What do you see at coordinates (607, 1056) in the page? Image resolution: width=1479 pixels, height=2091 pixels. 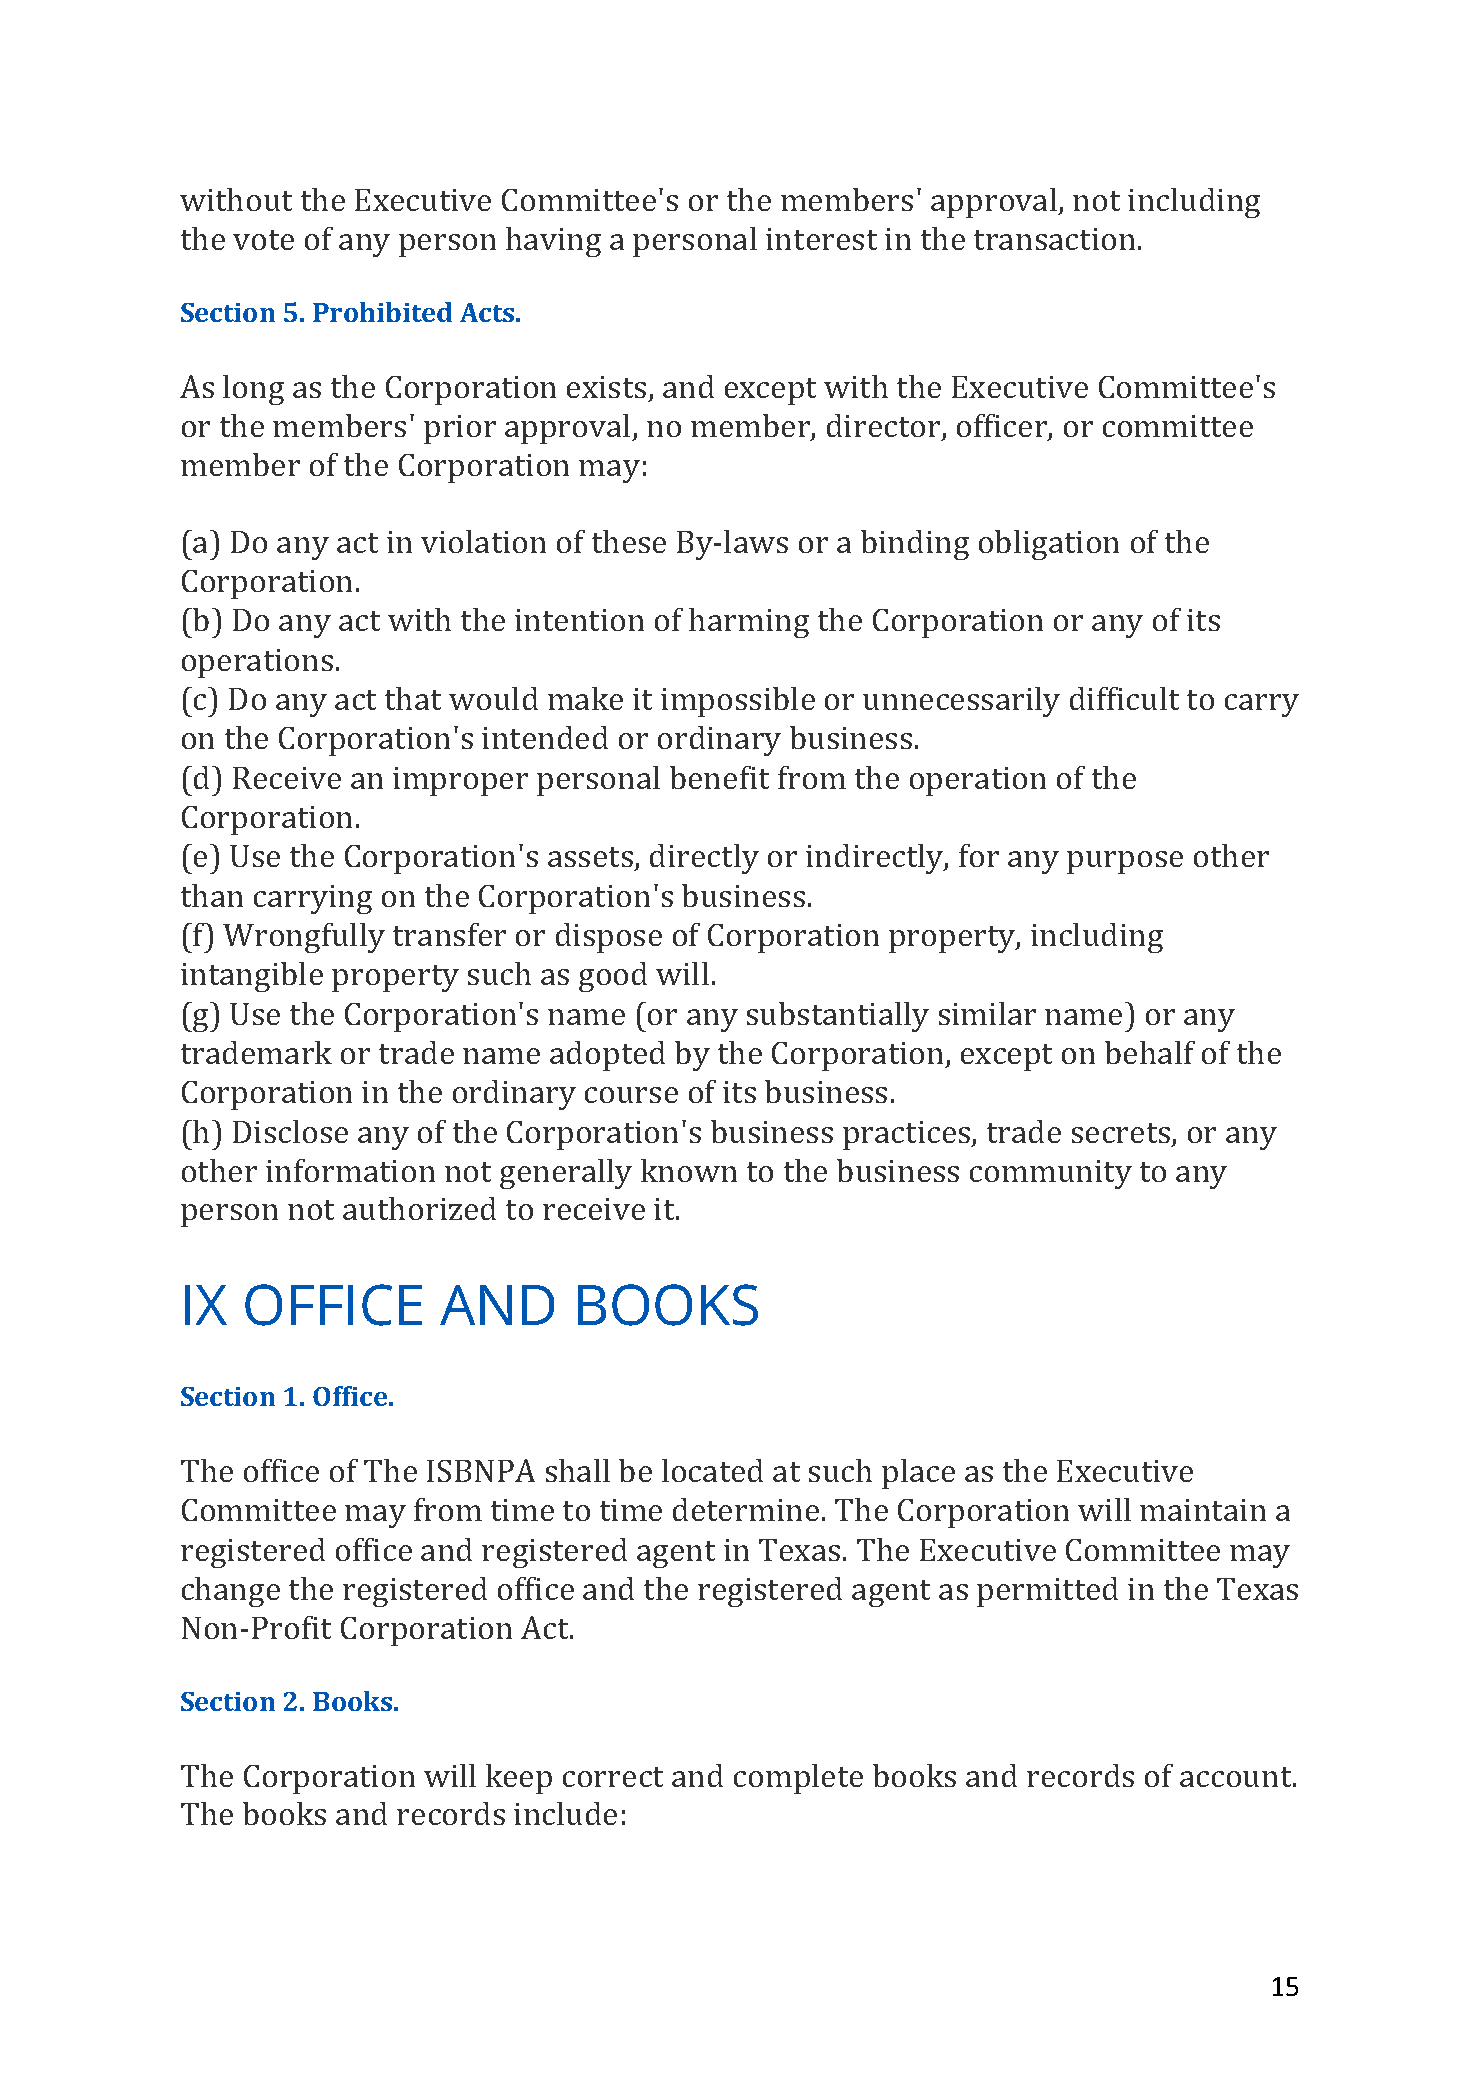 I see `adopted` at bounding box center [607, 1056].
